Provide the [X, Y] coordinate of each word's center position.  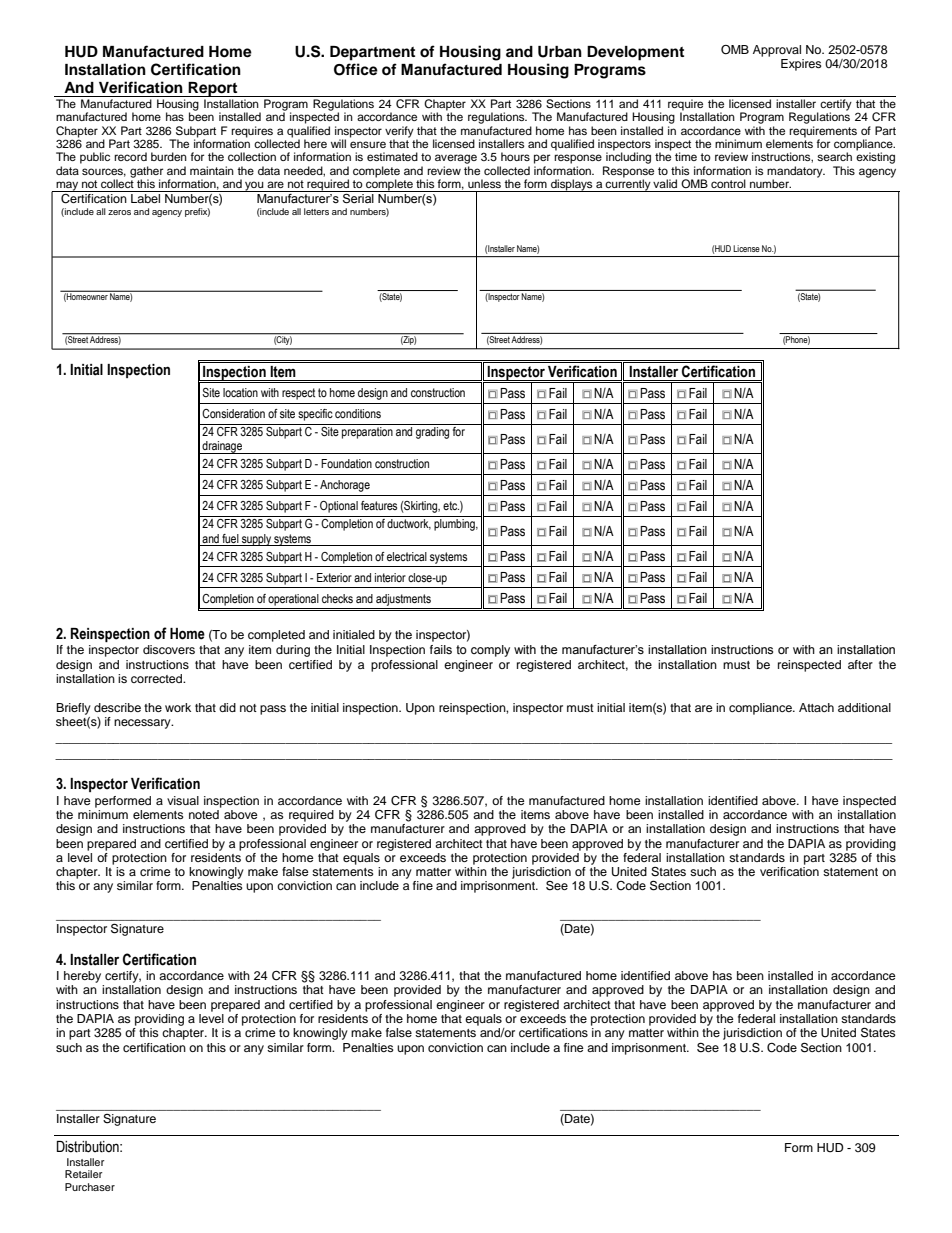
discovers [169, 649]
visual [183, 800]
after [860, 664]
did [227, 707]
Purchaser [90, 1187]
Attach [816, 707]
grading [432, 433]
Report [213, 89]
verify [399, 132]
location [240, 392]
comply [490, 651]
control [728, 183]
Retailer [84, 1174]
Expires [801, 65]
